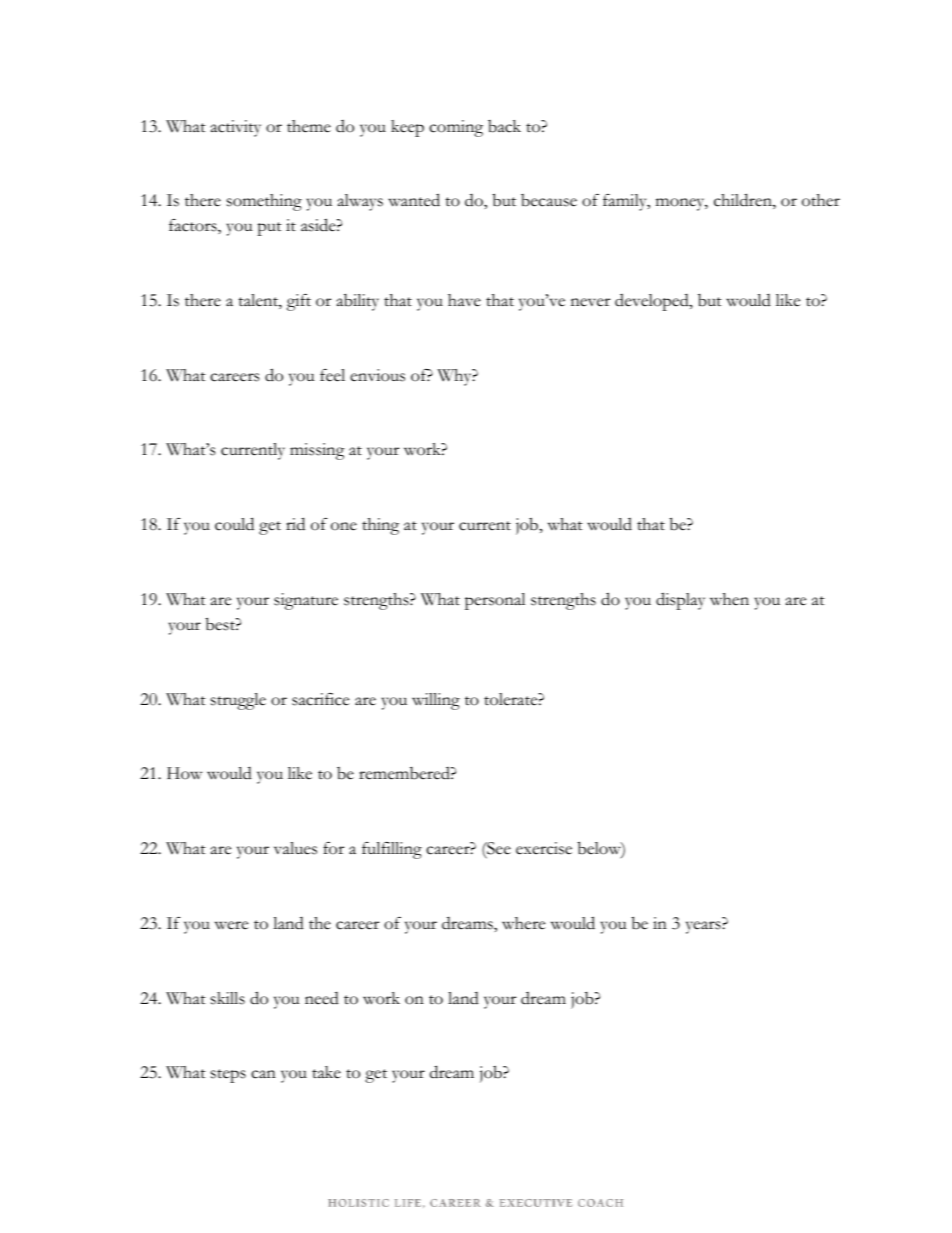 This screenshot has height=1233, width=952. I want to click on when, so click(729, 599).
